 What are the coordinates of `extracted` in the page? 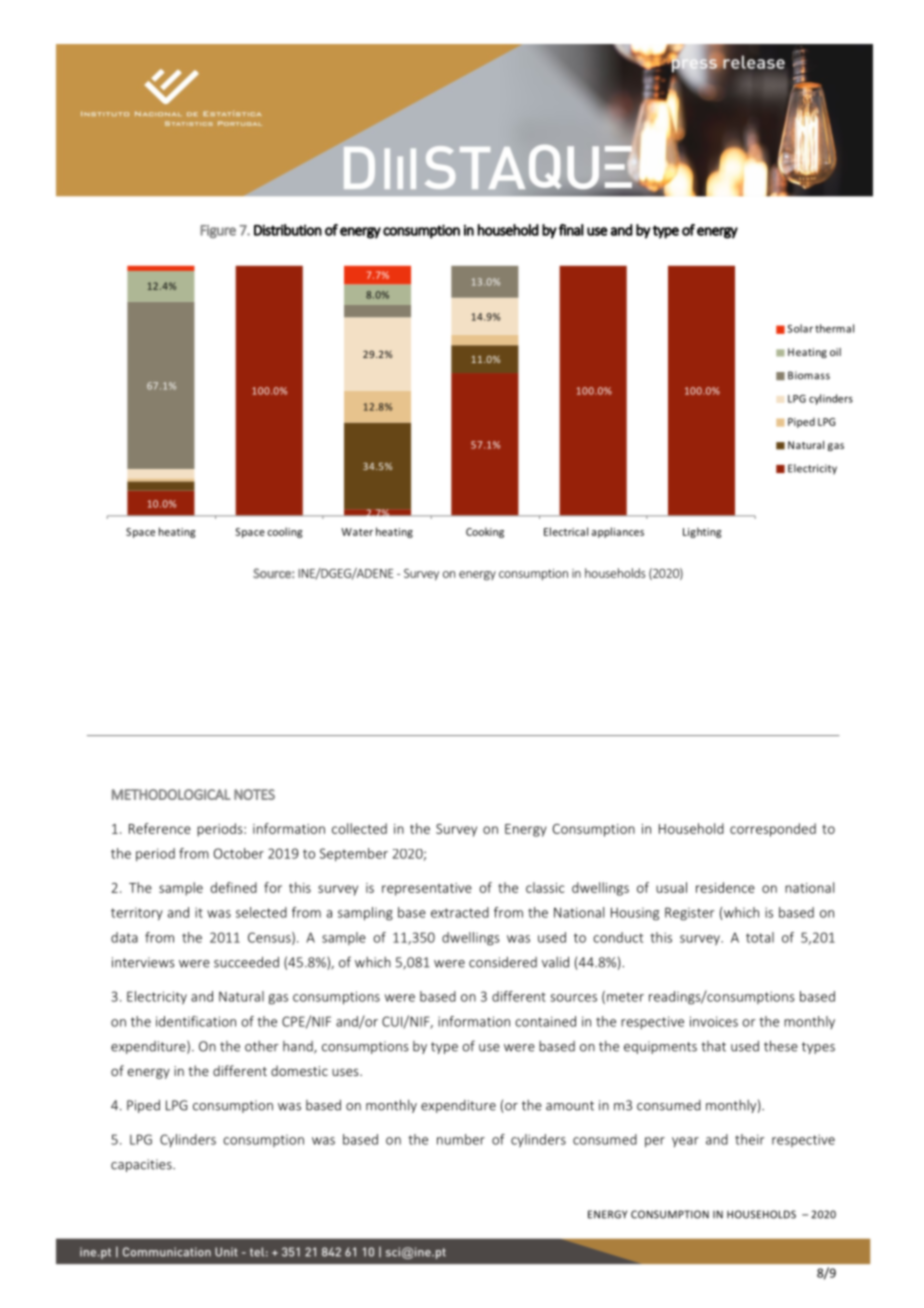 It's located at (460, 912).
